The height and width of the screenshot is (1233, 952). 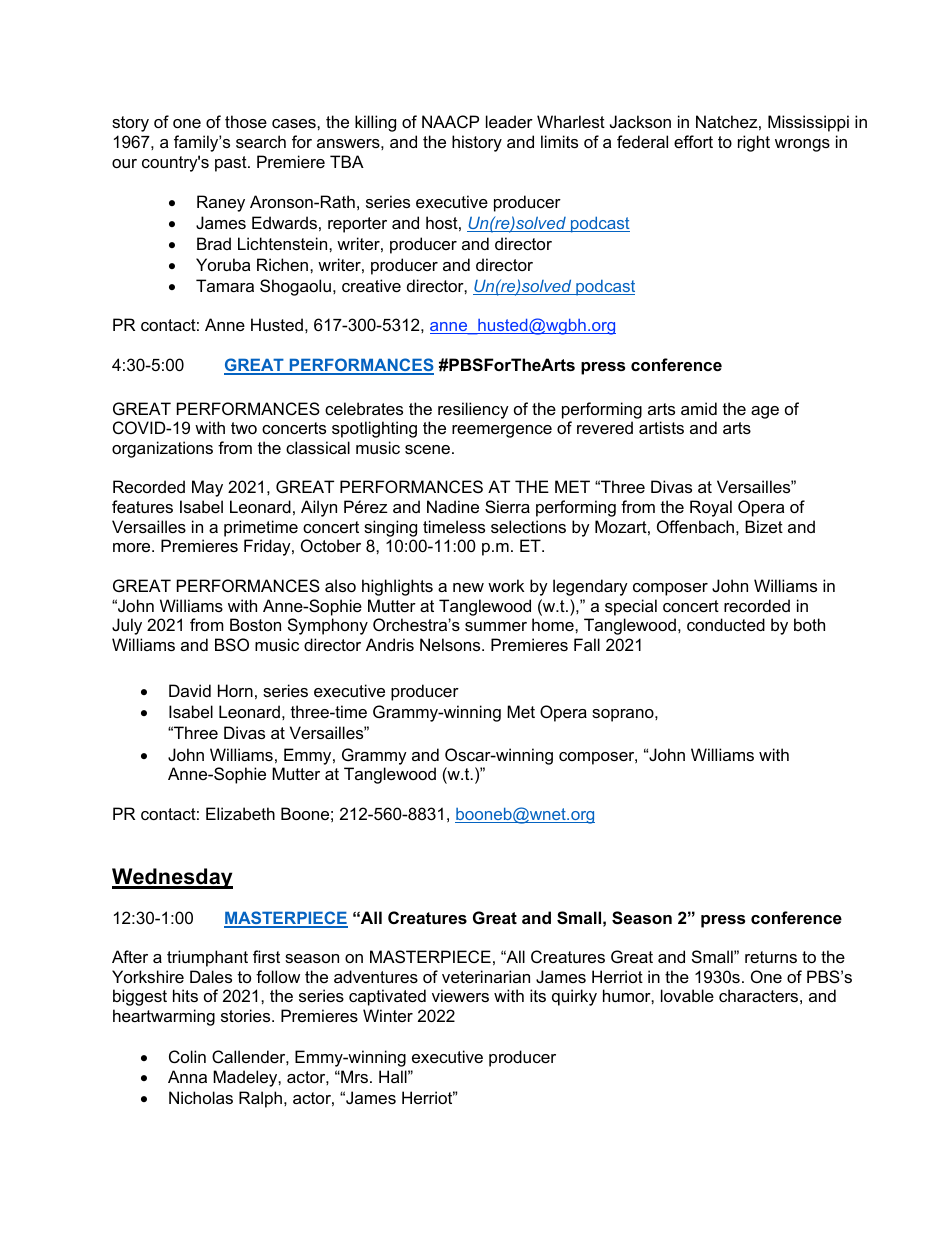 I want to click on age, so click(x=765, y=412).
